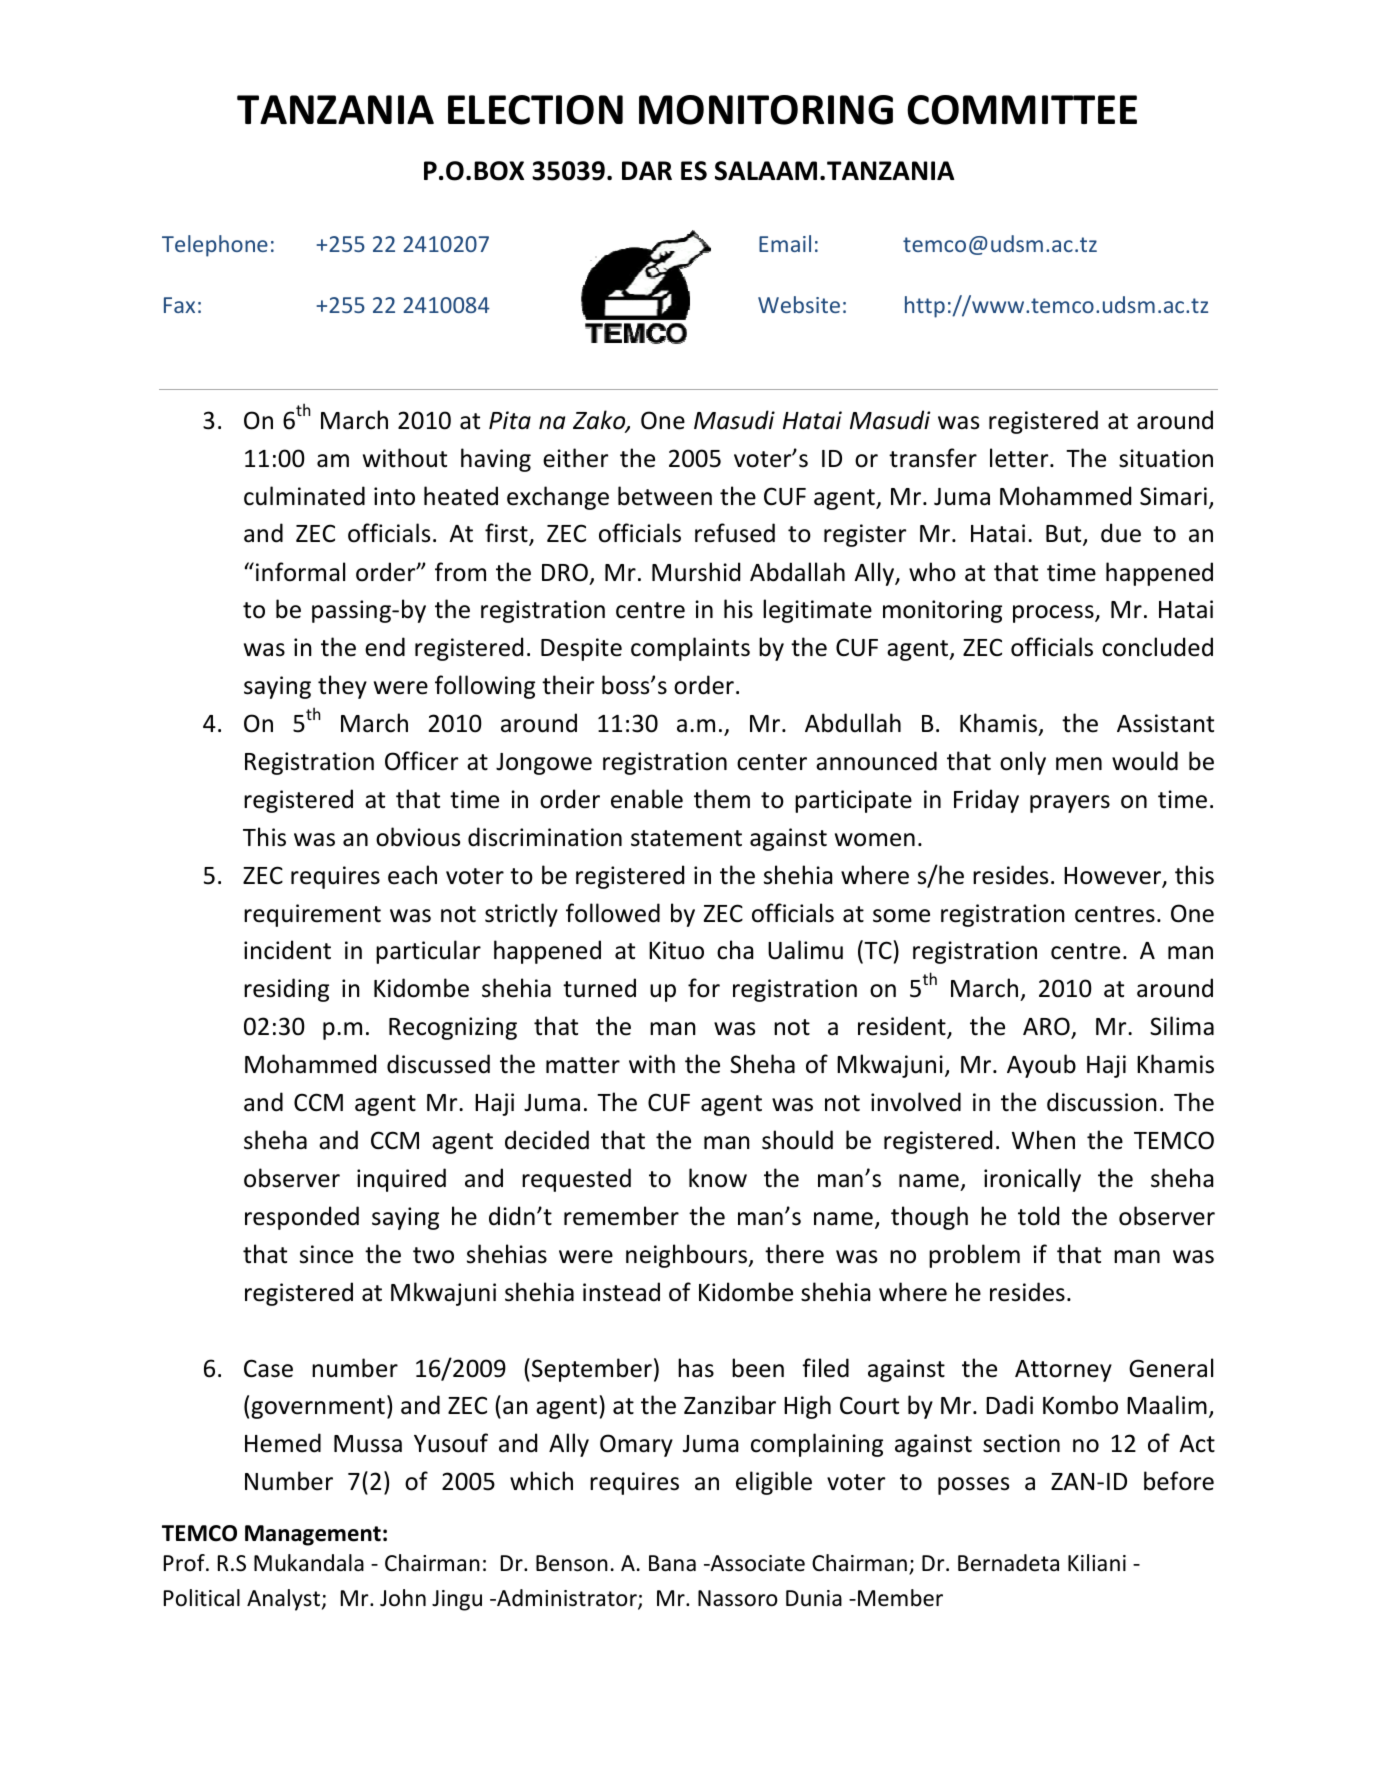 Image resolution: width=1377 pixels, height=1782 pixels. I want to click on letter, so click(1020, 458).
